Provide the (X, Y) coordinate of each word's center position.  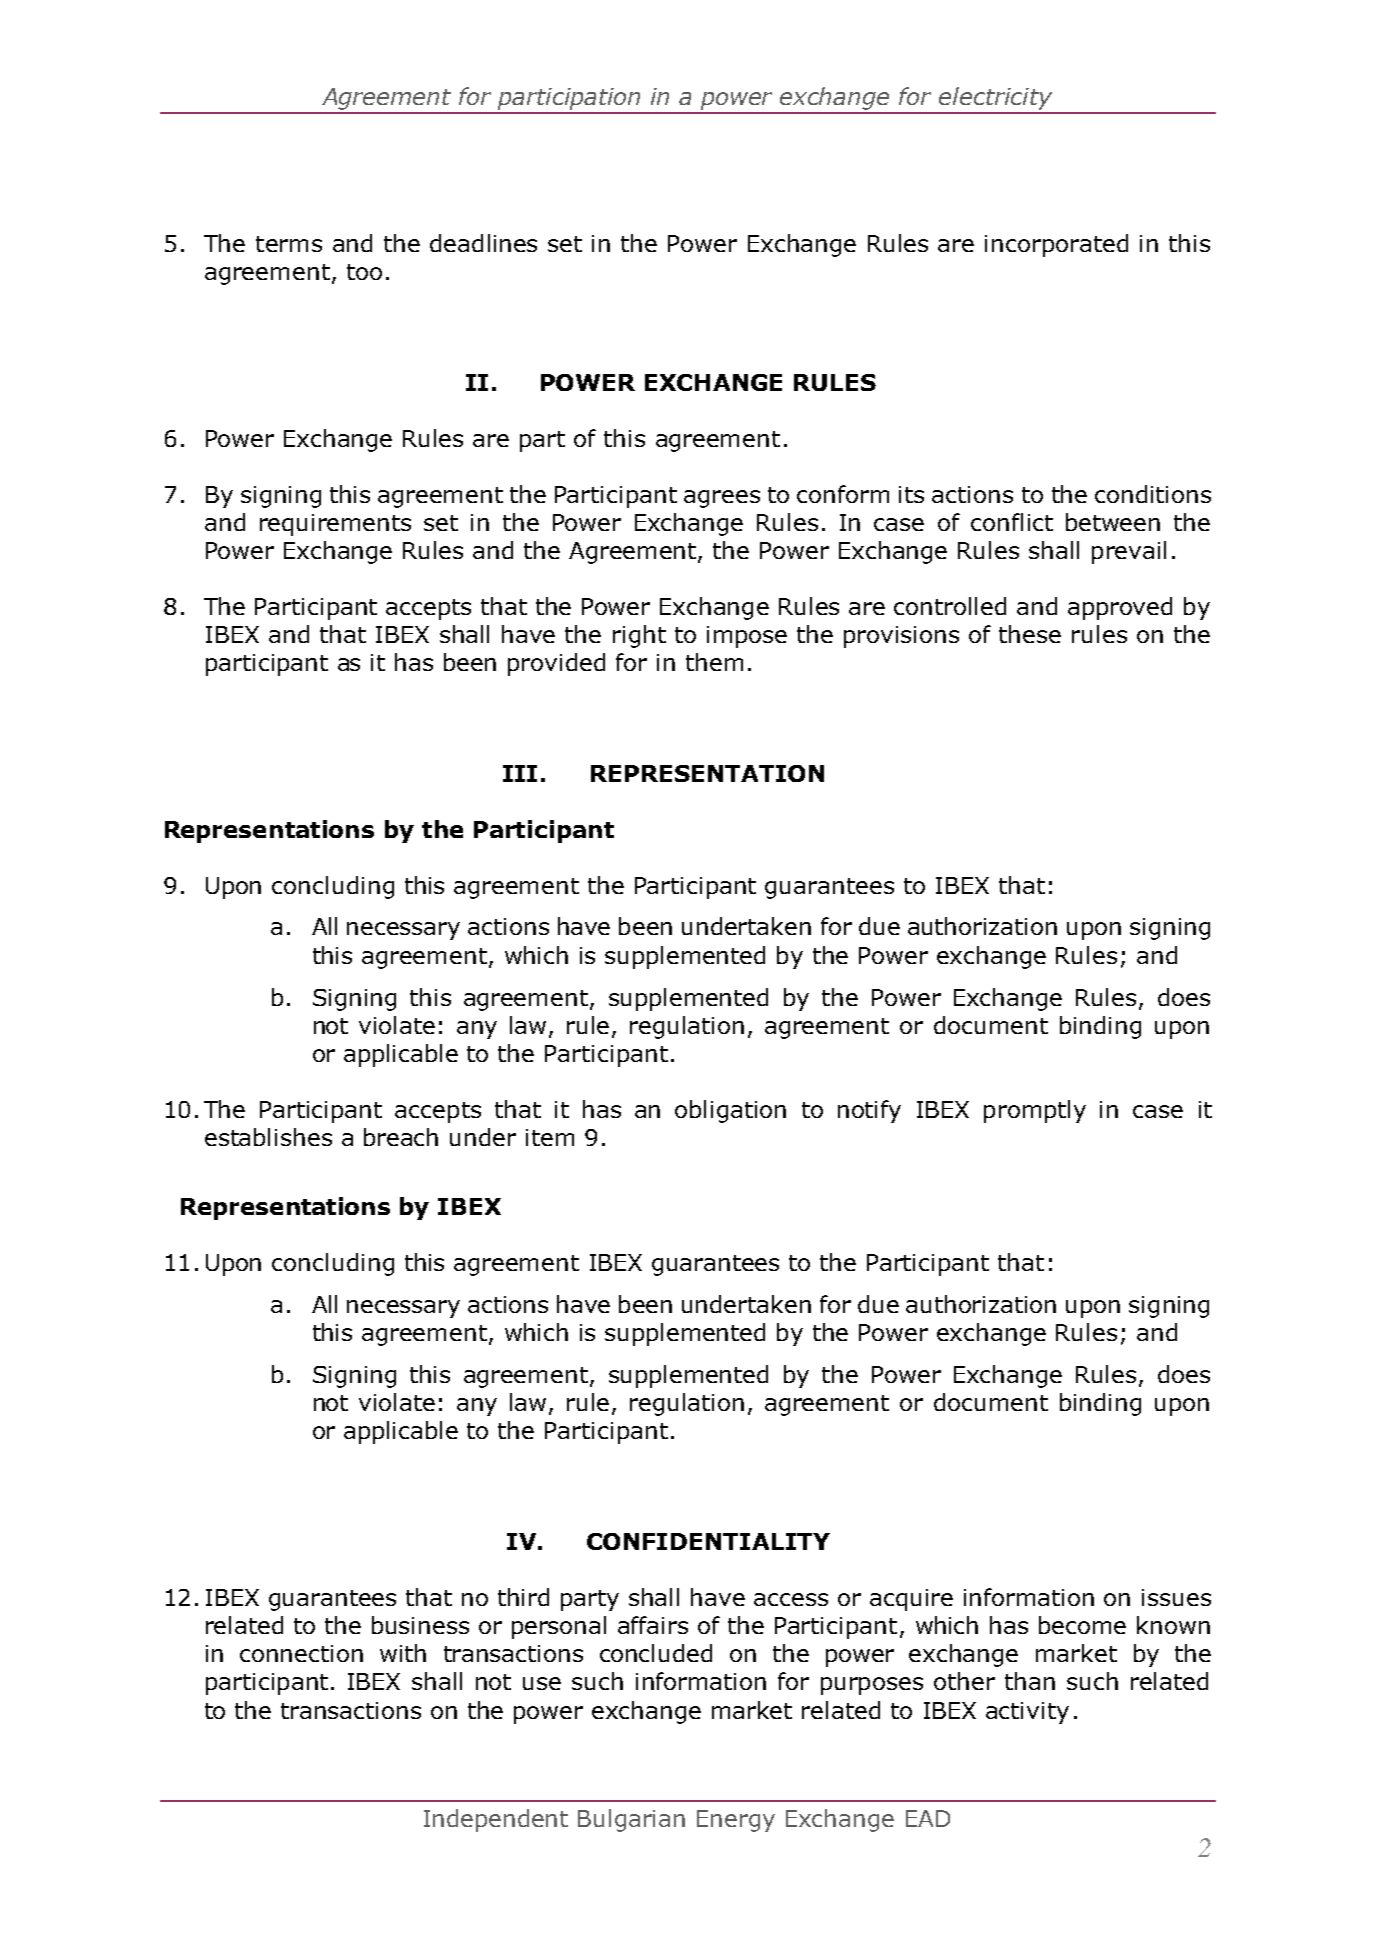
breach (401, 1137)
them (714, 662)
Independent (496, 1820)
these (1030, 634)
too (364, 272)
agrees (722, 499)
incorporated (1056, 245)
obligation (730, 1111)
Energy (736, 1821)
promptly (1035, 1111)
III (520, 773)
